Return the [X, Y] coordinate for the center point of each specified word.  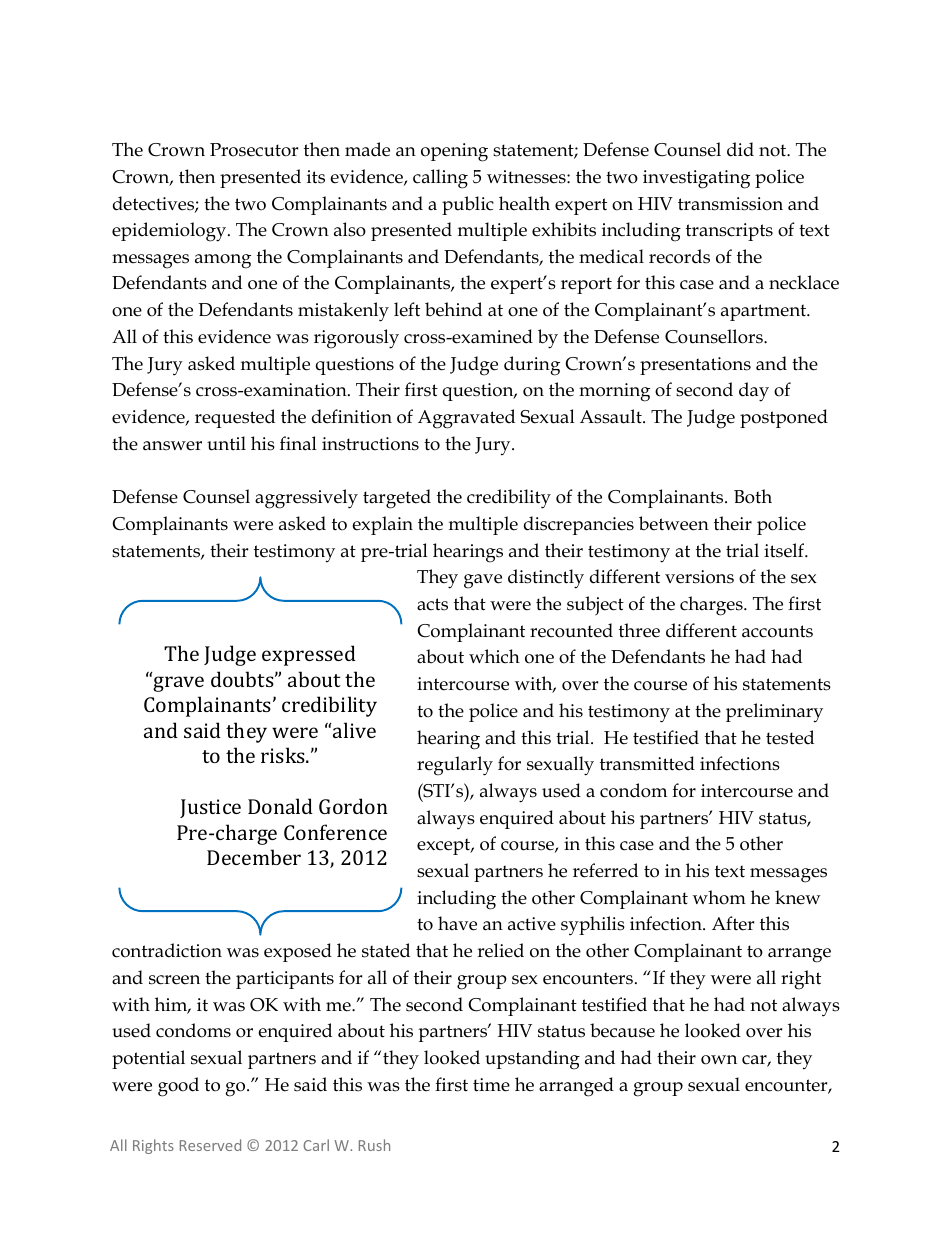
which [494, 656]
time [491, 1085]
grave [177, 683]
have [457, 923]
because [622, 1030]
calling [440, 179]
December [254, 857]
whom [719, 897]
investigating [696, 179]
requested [235, 418]
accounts [777, 631]
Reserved [210, 1145]
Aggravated [466, 419]
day [754, 392]
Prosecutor [254, 150]
